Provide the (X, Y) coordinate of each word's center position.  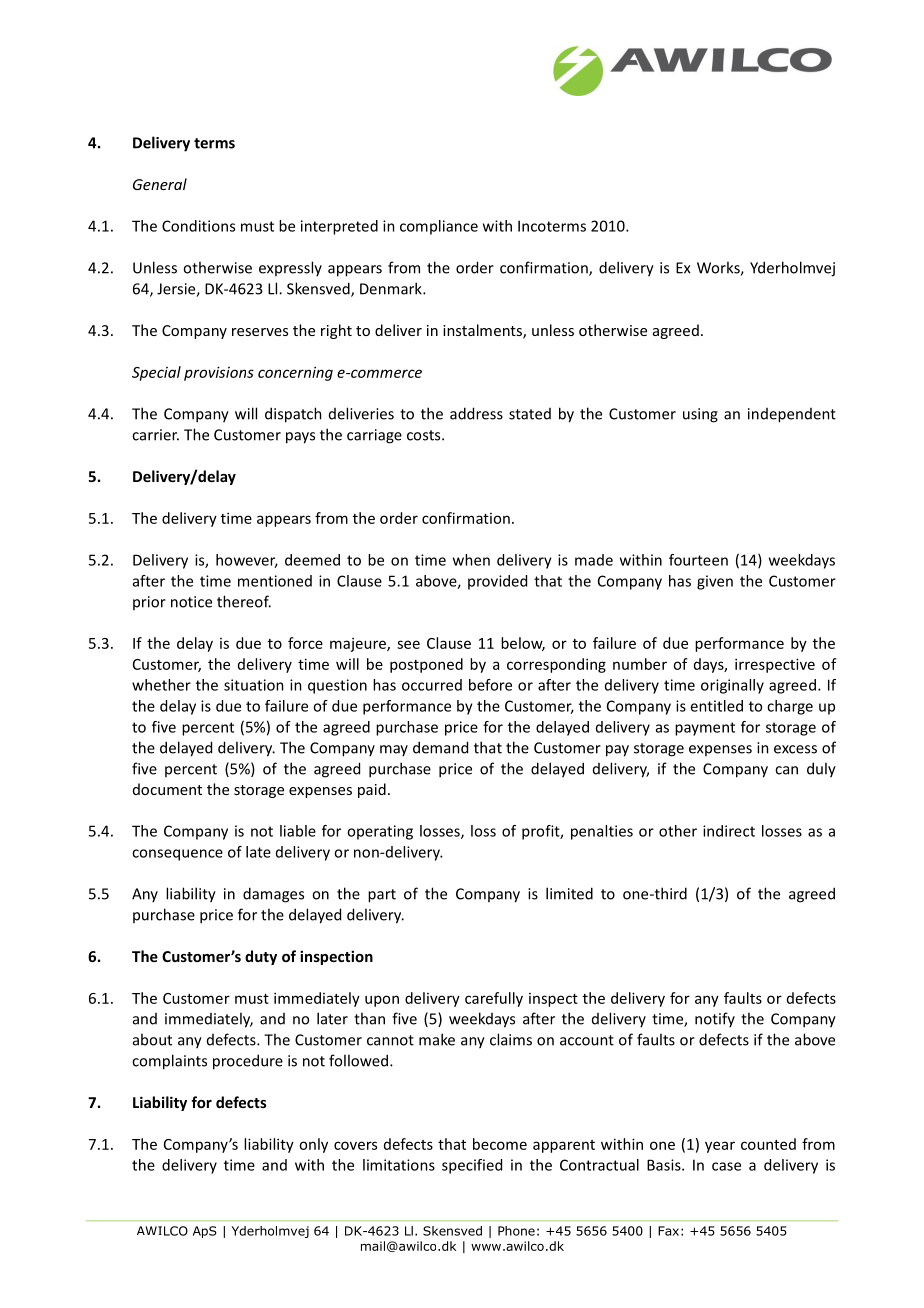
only (313, 1145)
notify (715, 1019)
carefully (494, 999)
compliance (439, 227)
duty (261, 957)
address (476, 413)
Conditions (198, 226)
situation (254, 685)
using (700, 415)
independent (792, 415)
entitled (716, 706)
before (490, 685)
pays (300, 438)
